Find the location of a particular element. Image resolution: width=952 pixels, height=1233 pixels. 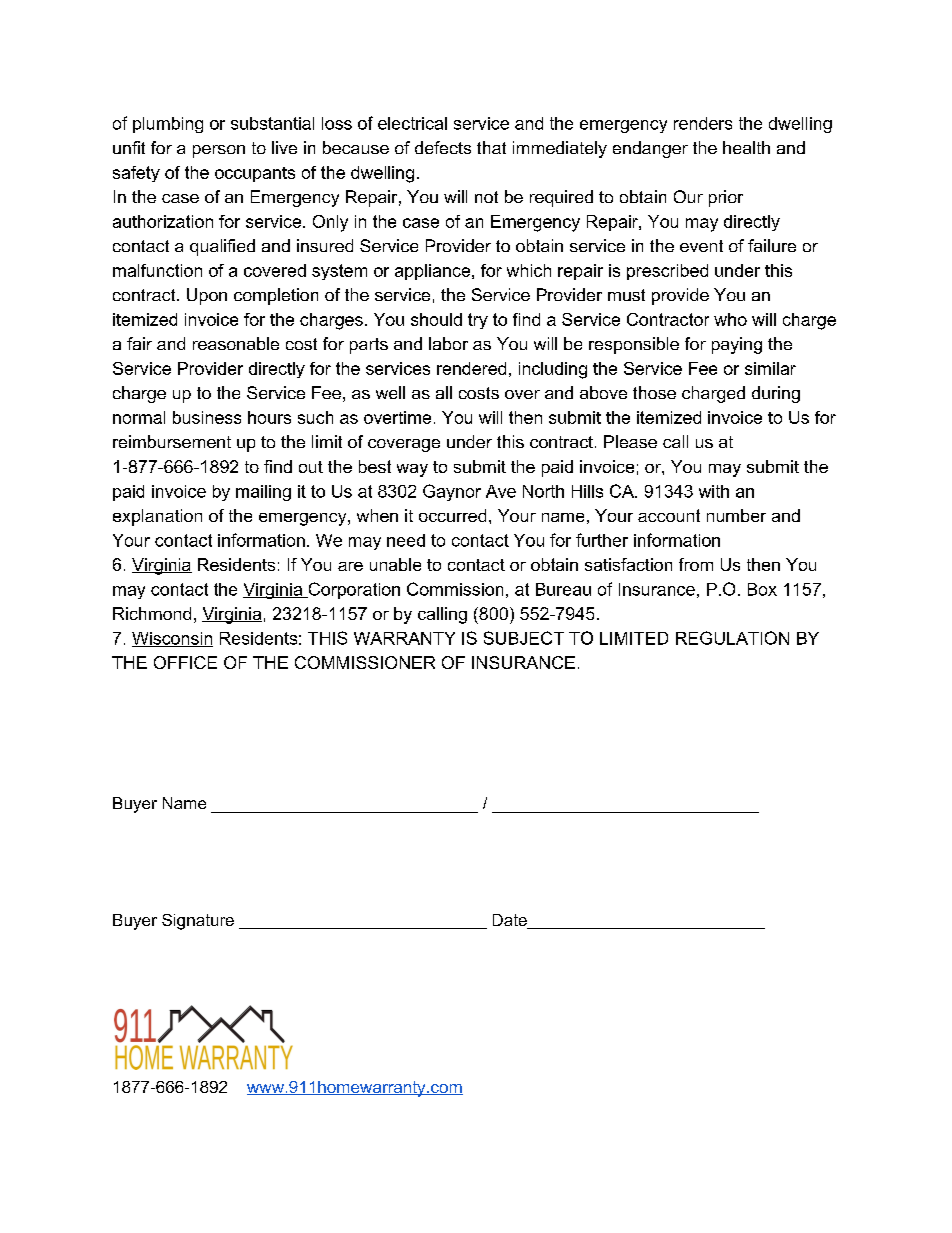

labor is located at coordinates (448, 343).
